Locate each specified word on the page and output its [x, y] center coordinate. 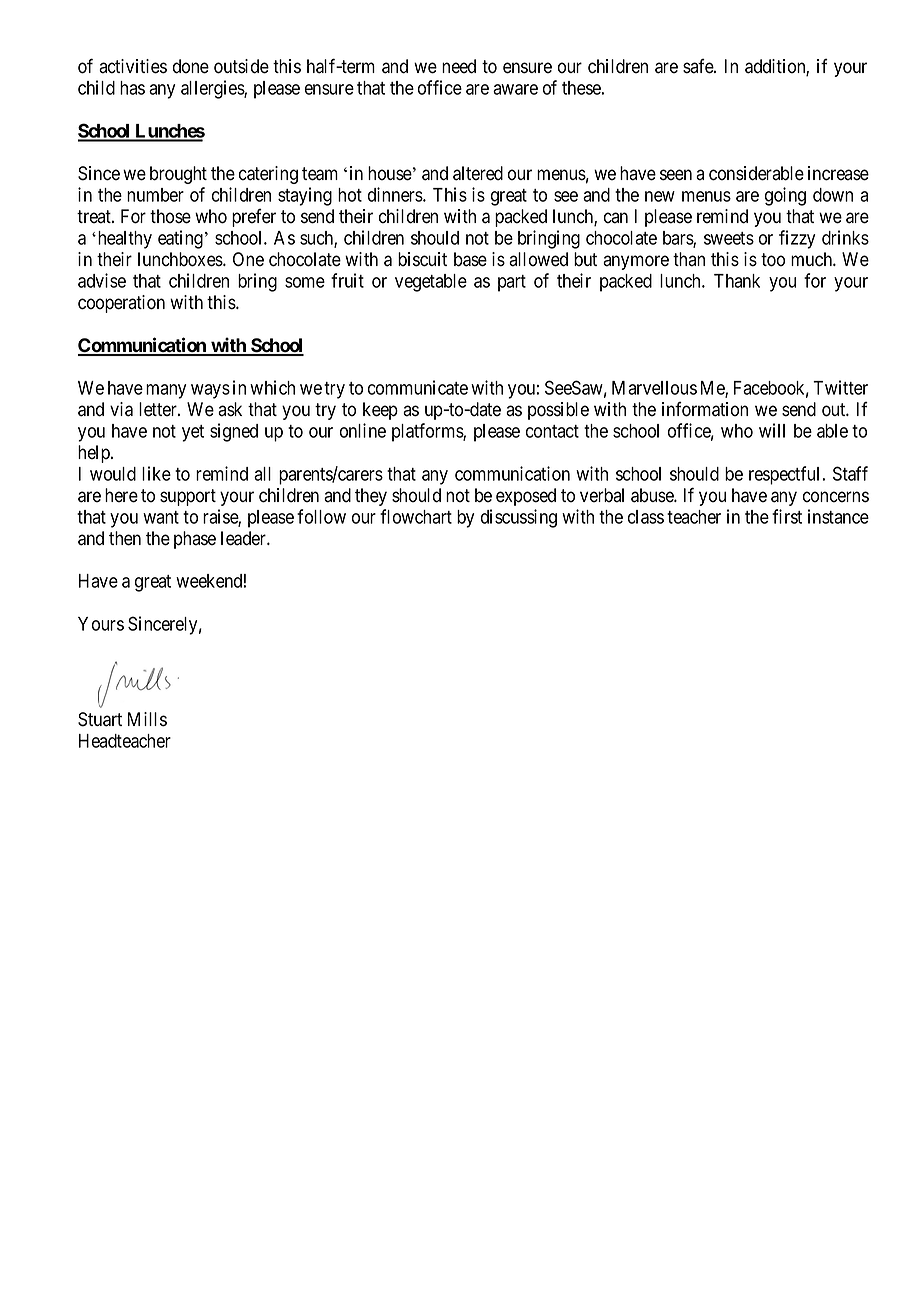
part [512, 283]
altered [478, 173]
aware [515, 89]
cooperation [121, 304]
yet [193, 433]
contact [552, 431]
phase [195, 540]
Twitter [840, 387]
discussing [519, 518]
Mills [147, 719]
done [191, 66]
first [787, 516]
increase [838, 173]
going [785, 196]
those [170, 216]
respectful [784, 475]
